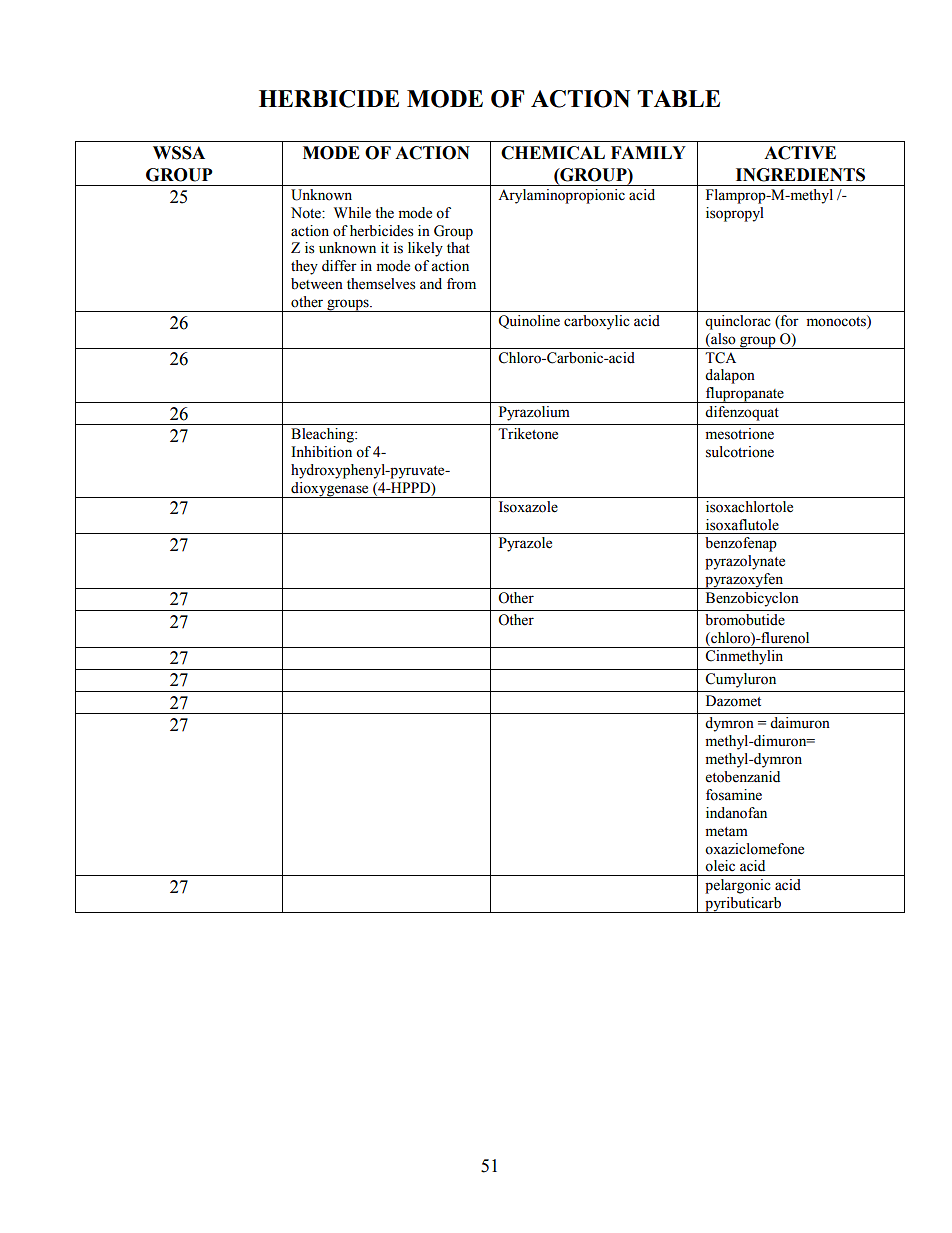  I want to click on Inhibition, so click(321, 452).
